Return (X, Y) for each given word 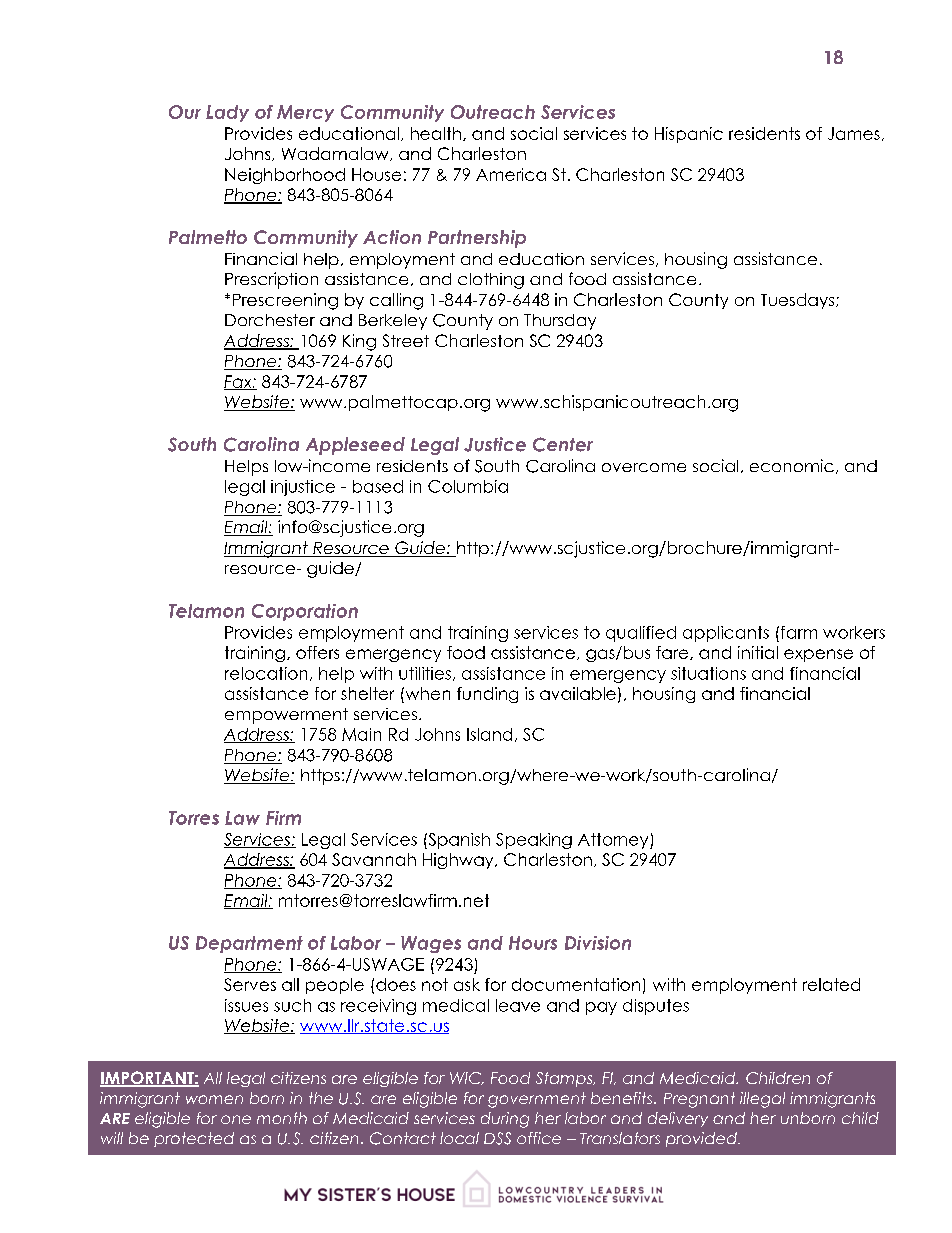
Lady (227, 113)
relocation (266, 673)
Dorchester (270, 320)
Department (249, 944)
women (214, 1099)
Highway (459, 861)
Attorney (614, 841)
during (505, 1120)
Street (406, 340)
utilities (425, 673)
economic (792, 465)
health (436, 133)
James (854, 133)
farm (799, 632)
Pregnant (699, 1100)
